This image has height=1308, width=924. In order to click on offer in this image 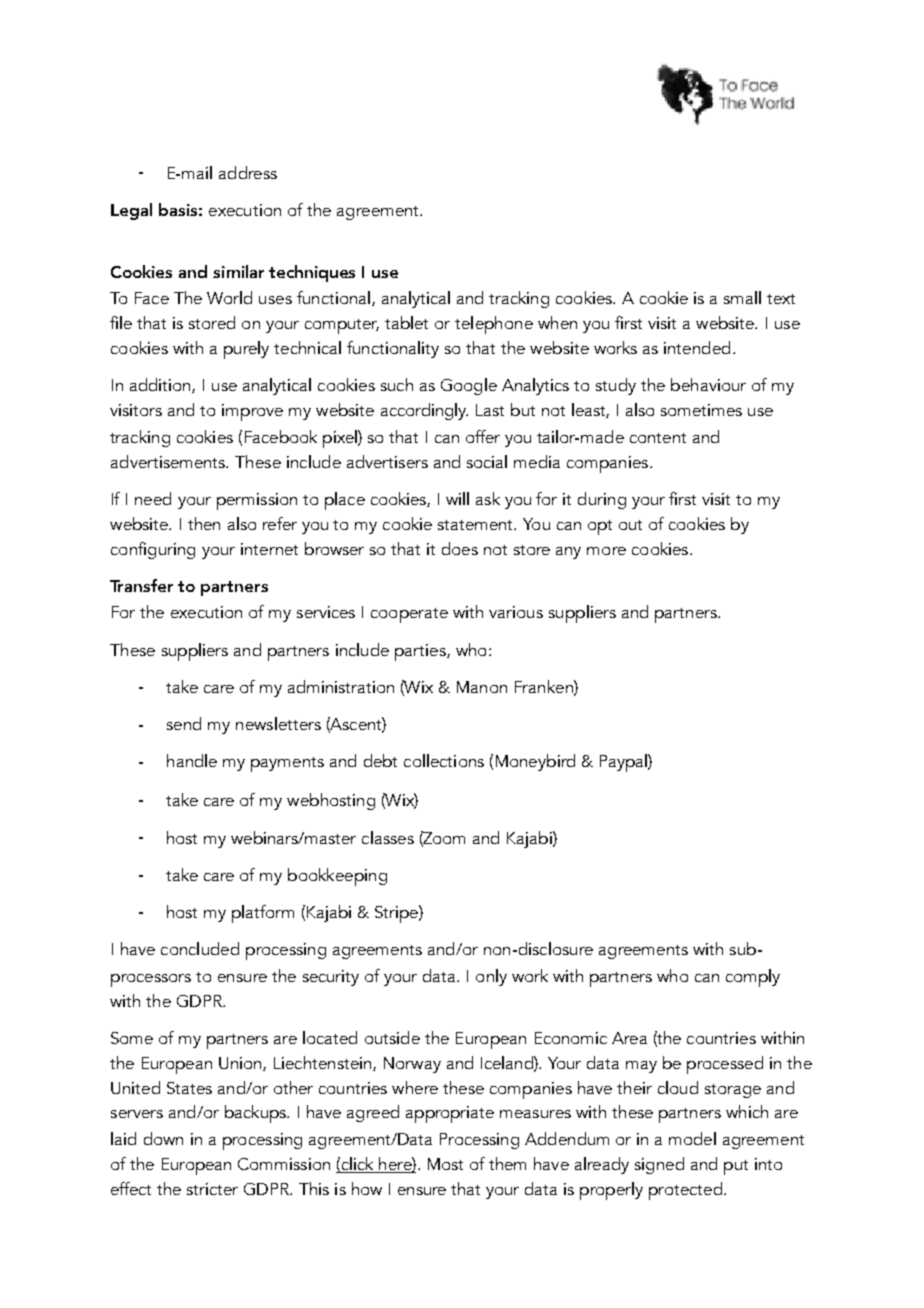, I will do `click(483, 436)`.
